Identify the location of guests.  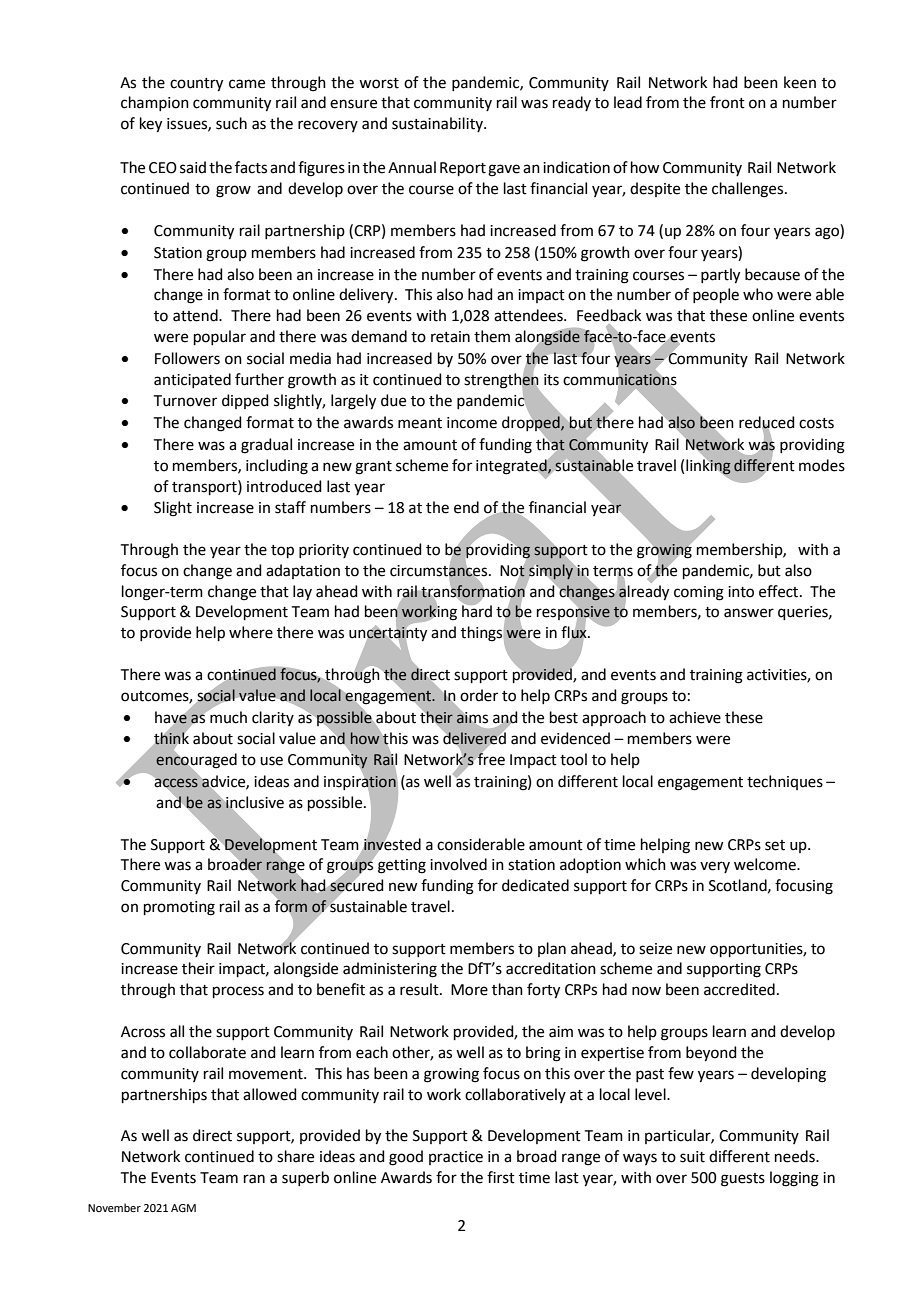
(743, 1180).
